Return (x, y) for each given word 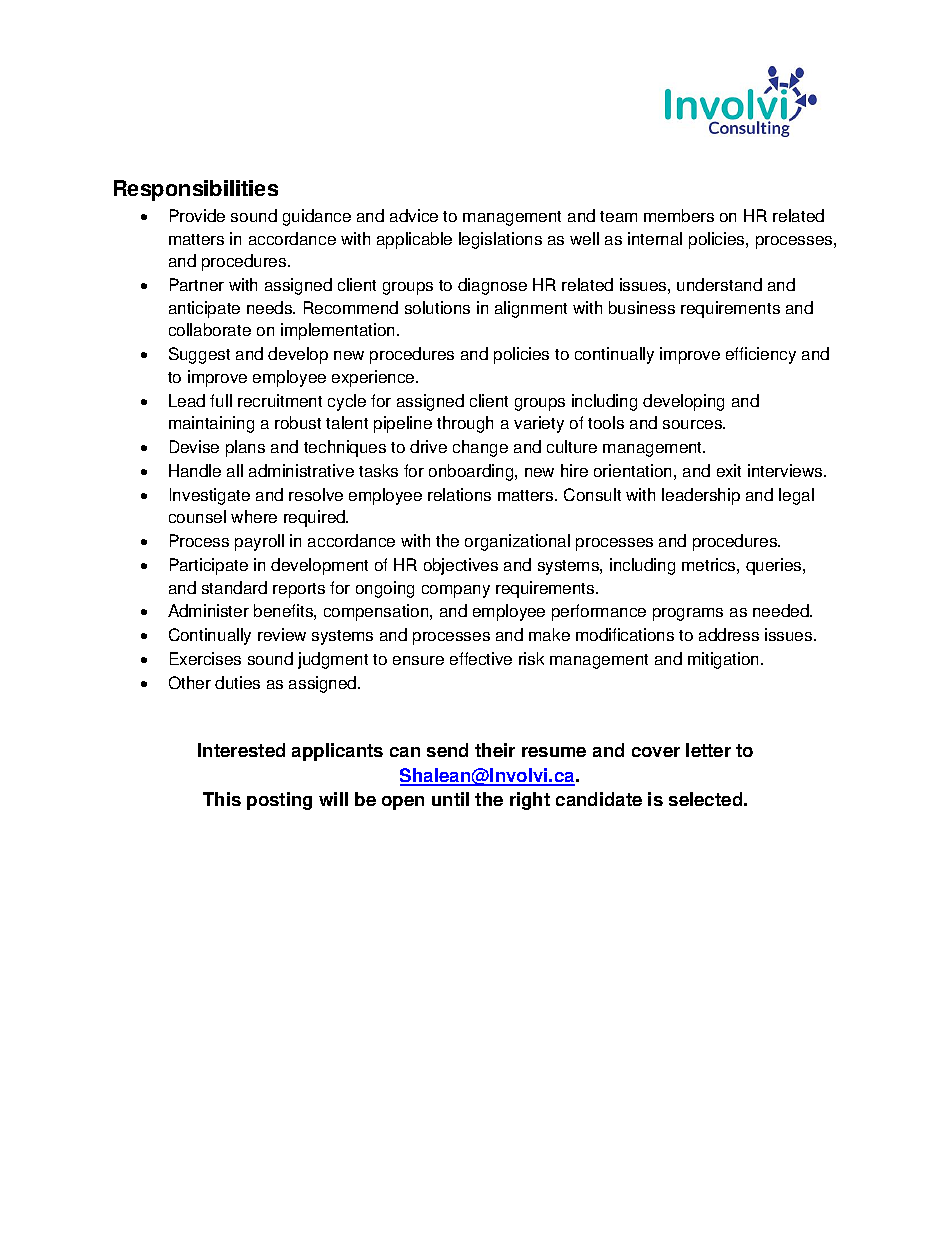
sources (694, 424)
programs (688, 614)
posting (279, 801)
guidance (317, 217)
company (456, 591)
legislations (500, 240)
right (530, 801)
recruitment (280, 400)
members (679, 215)
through (465, 424)
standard (234, 587)
